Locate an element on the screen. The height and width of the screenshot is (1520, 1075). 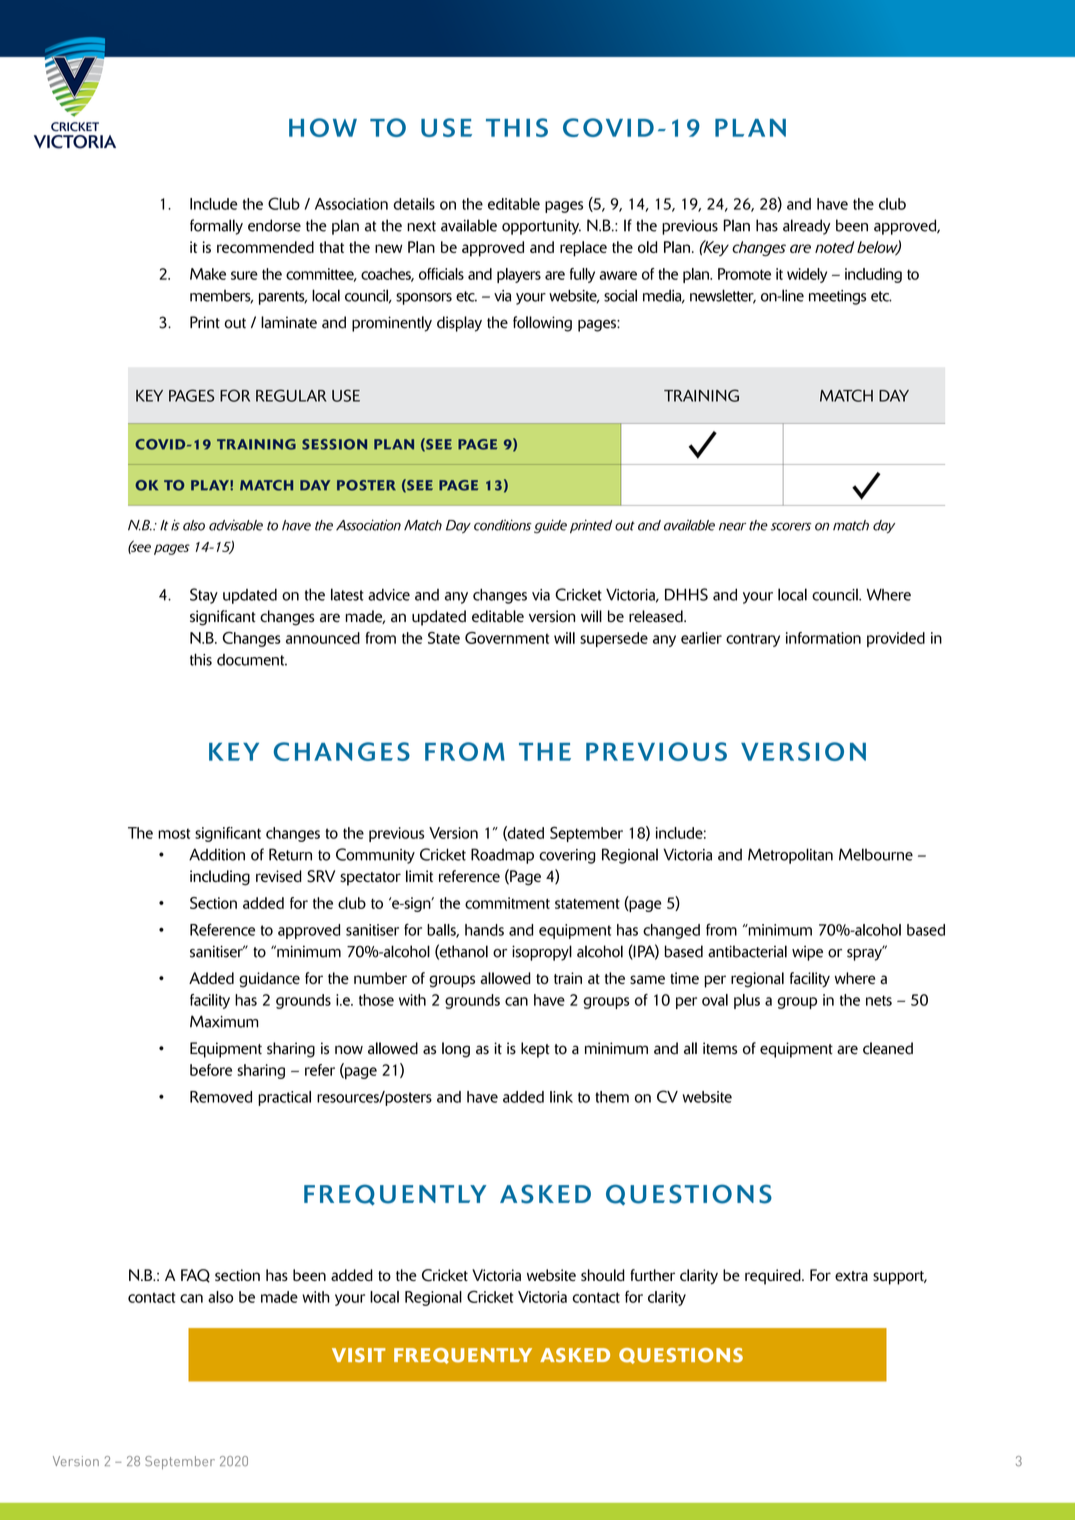
information is located at coordinates (823, 638).
